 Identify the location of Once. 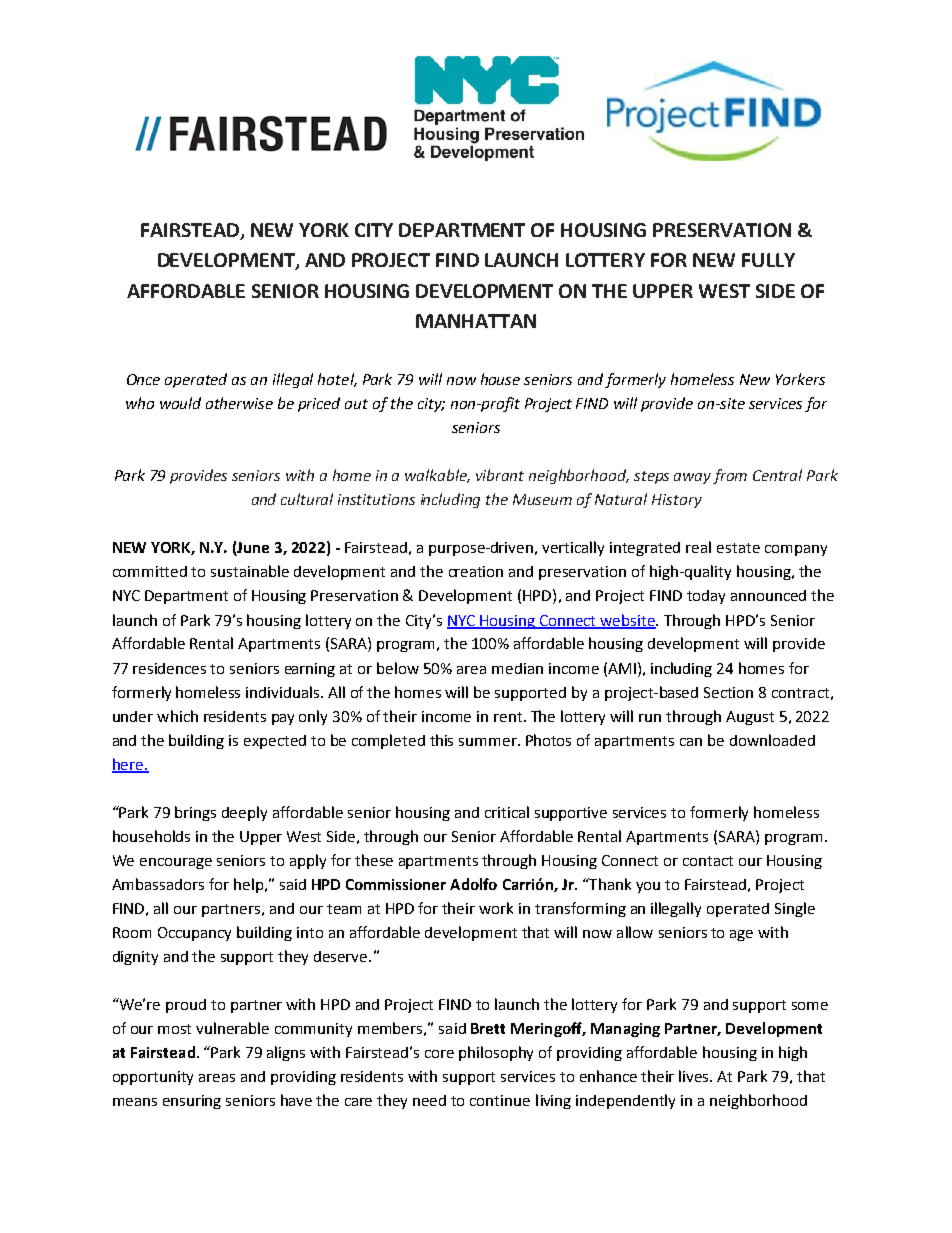
(143, 379).
